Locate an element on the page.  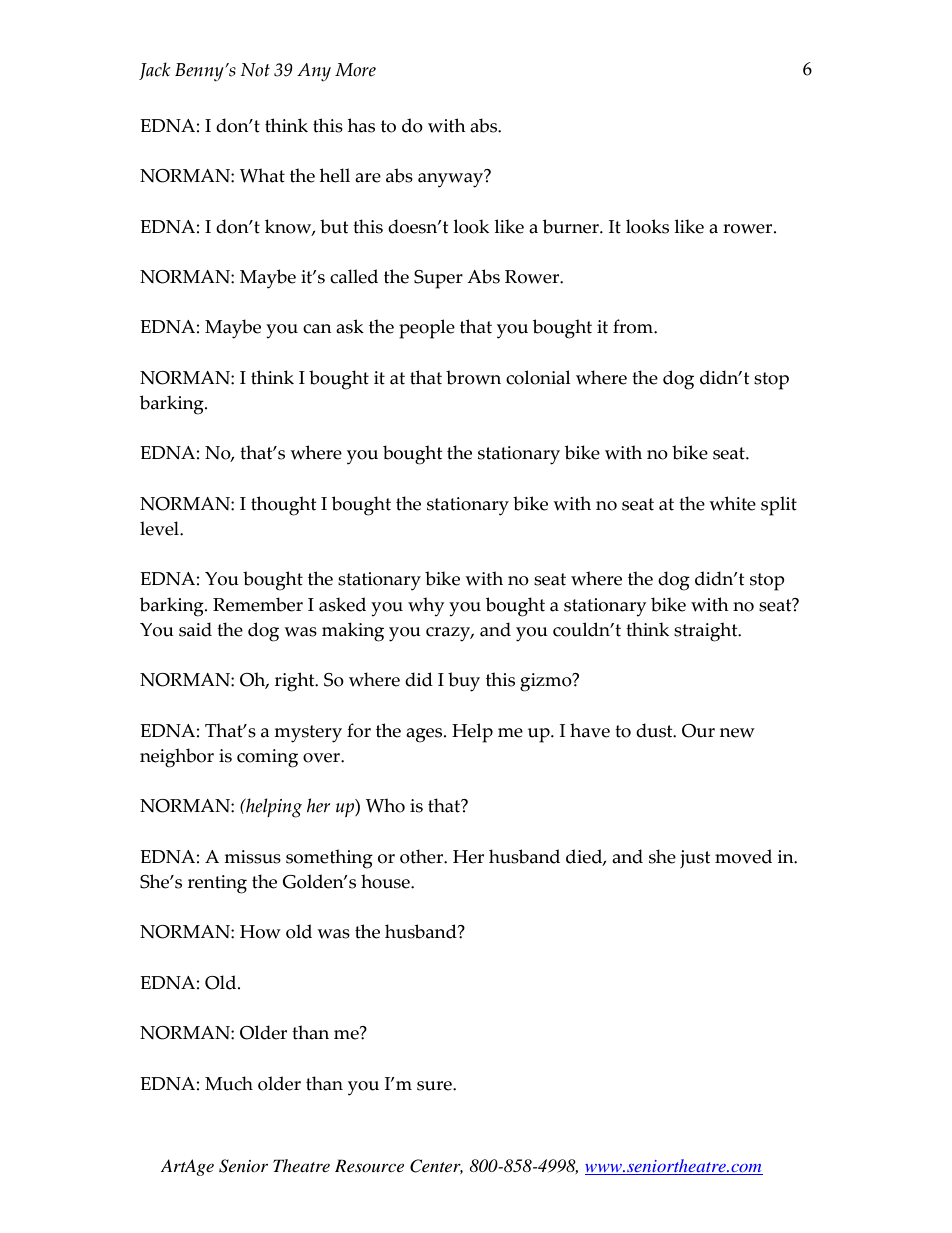
Much is located at coordinates (229, 1083).
